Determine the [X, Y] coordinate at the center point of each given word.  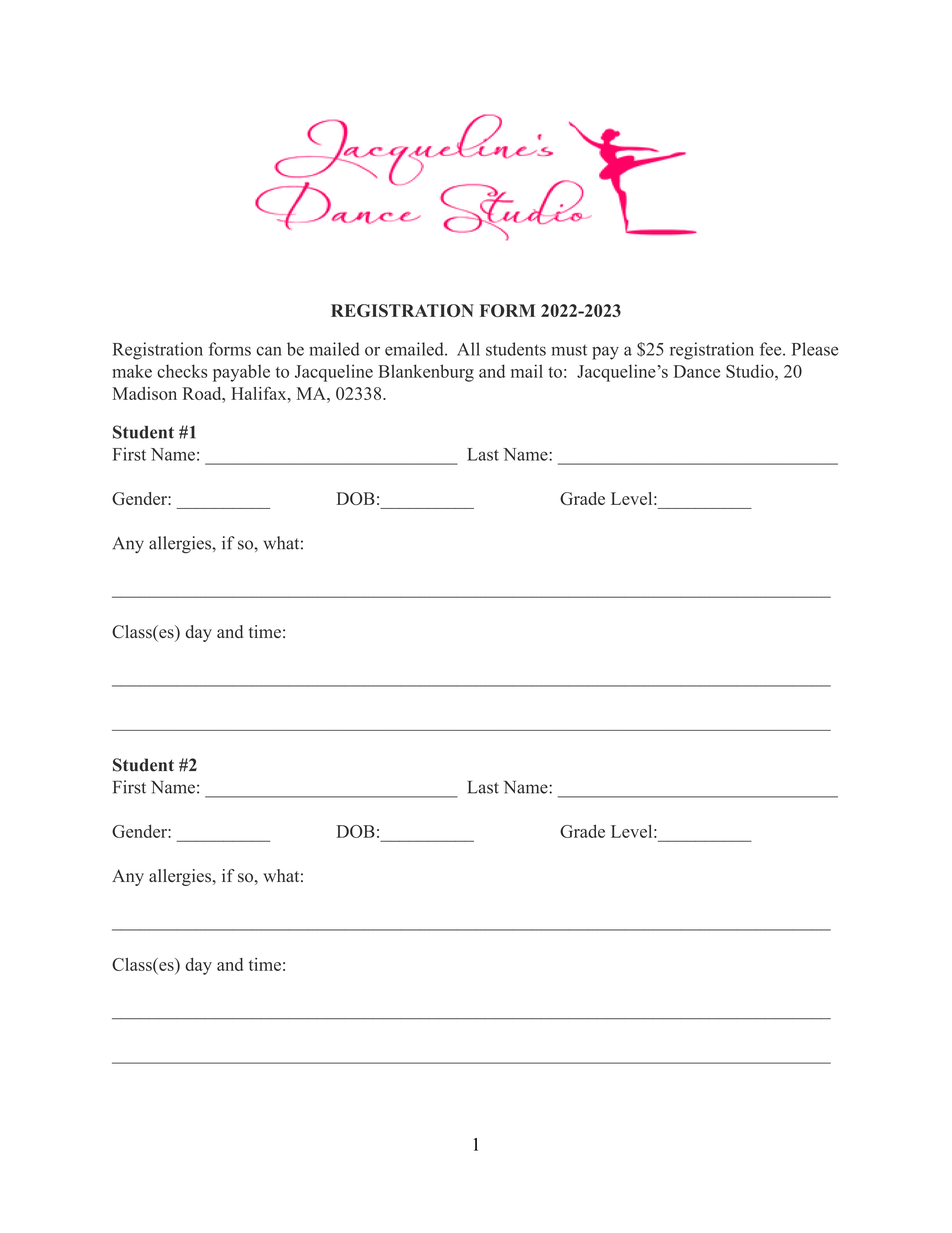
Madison [144, 393]
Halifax [260, 393]
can [269, 351]
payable [241, 373]
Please [815, 349]
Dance [697, 371]
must [569, 350]
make [132, 371]
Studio [751, 371]
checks [182, 371]
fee [770, 349]
